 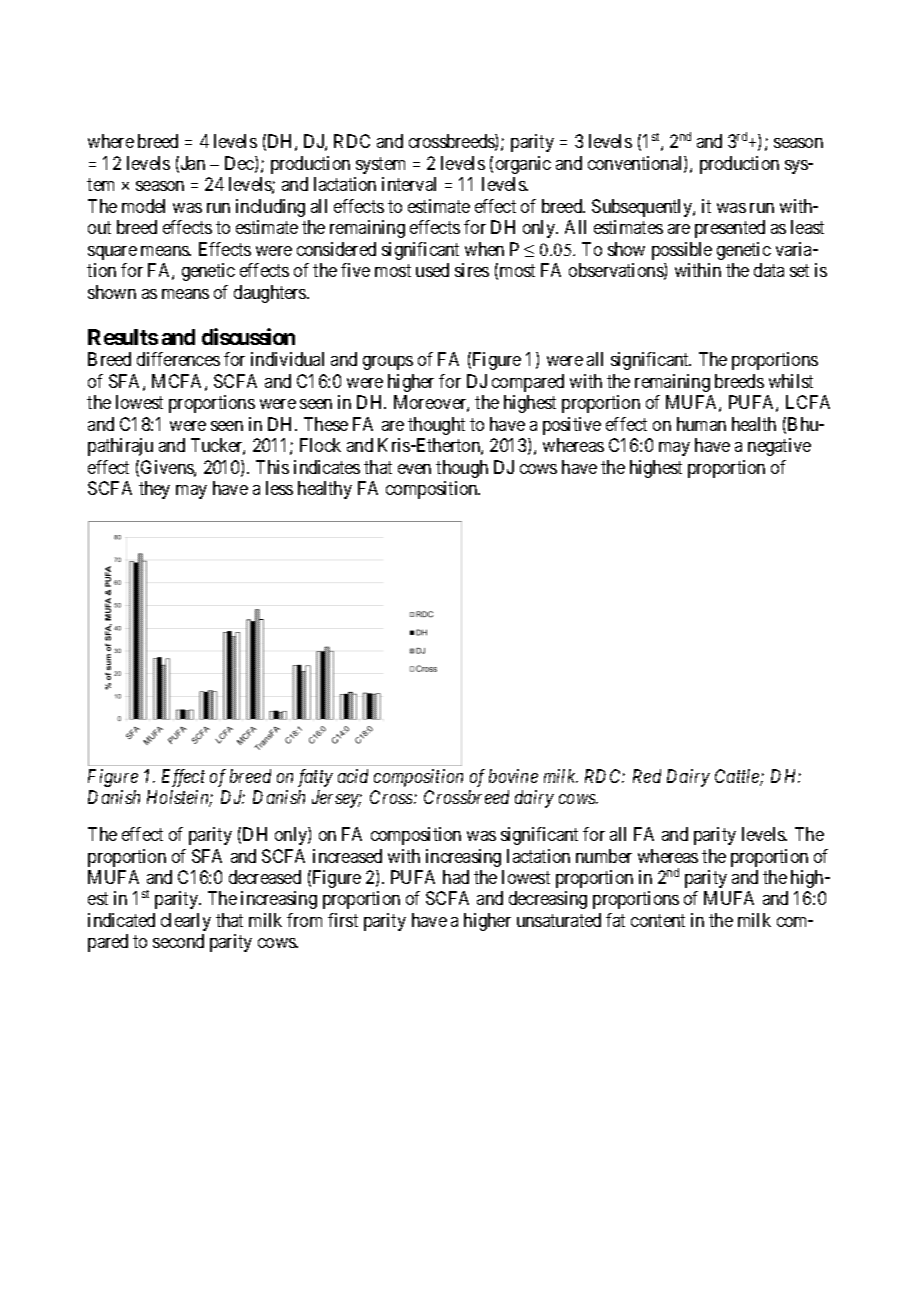 I want to click on model, so click(x=143, y=206).
